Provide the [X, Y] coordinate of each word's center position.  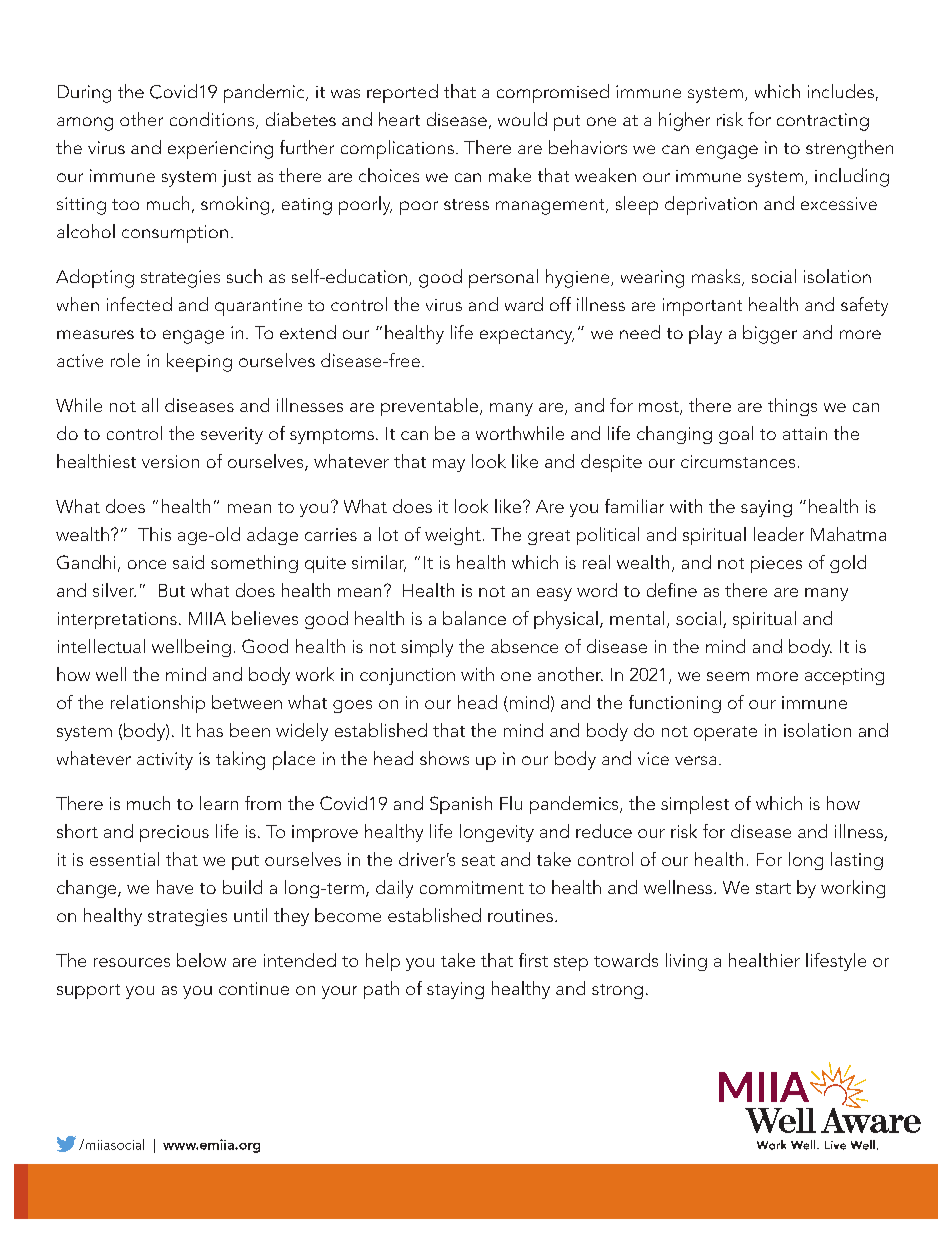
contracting [823, 122]
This [154, 534]
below [201, 960]
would [522, 119]
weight [453, 536]
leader [779, 534]
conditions [213, 120]
